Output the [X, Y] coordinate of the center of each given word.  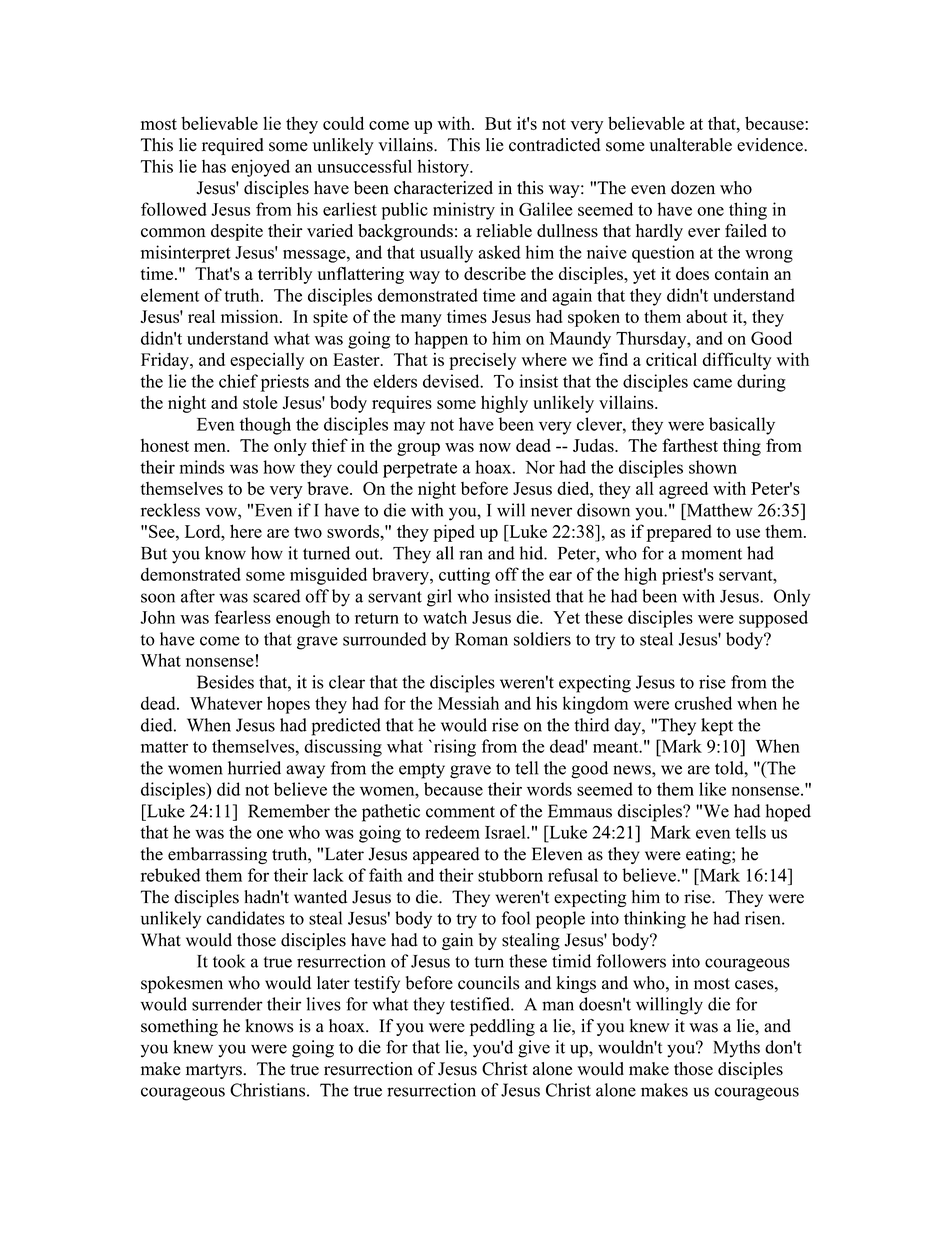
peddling [502, 1027]
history [444, 168]
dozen [693, 188]
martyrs [214, 1071]
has [214, 166]
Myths [736, 1049]
